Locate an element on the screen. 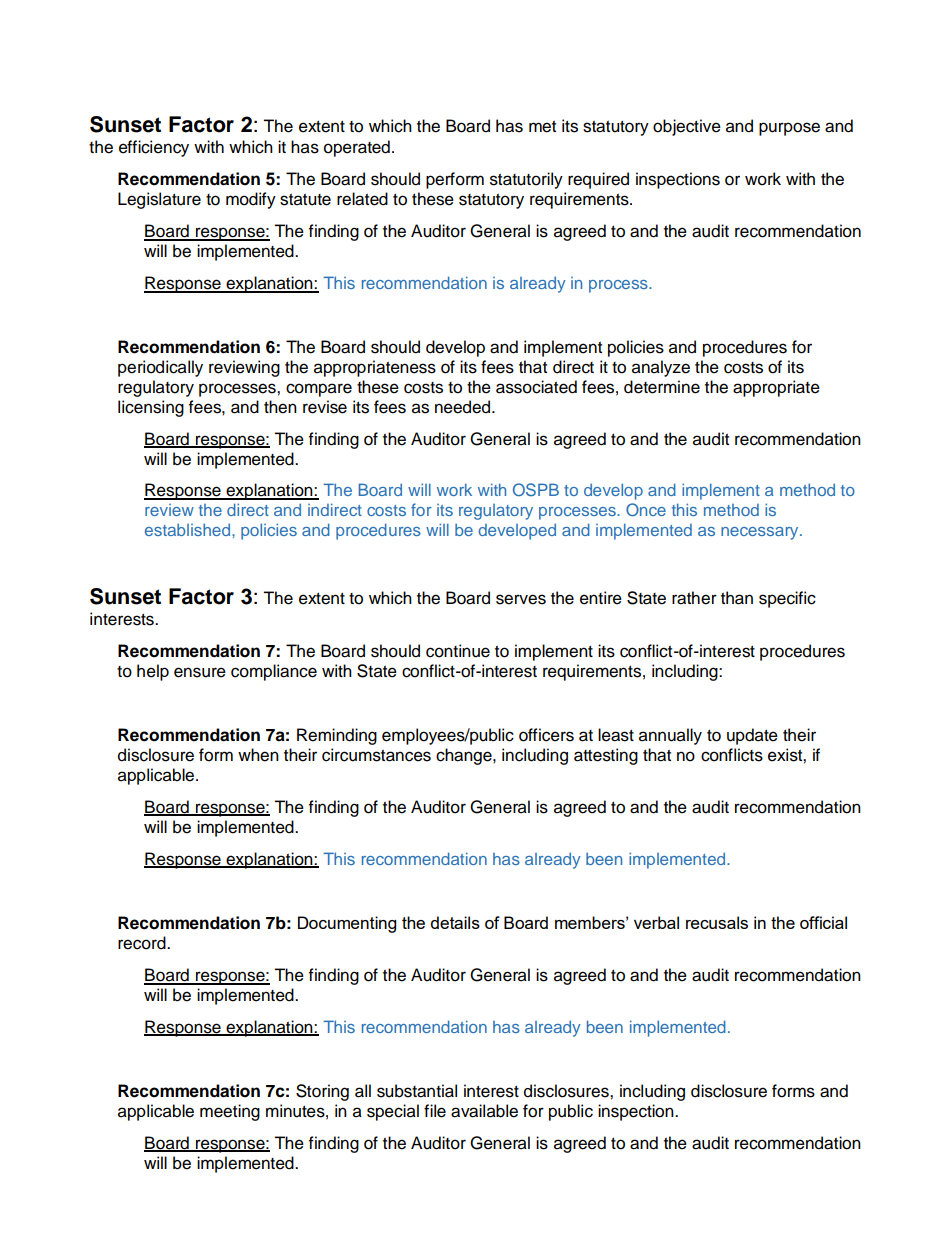 This screenshot has height=1233, width=952. necessary is located at coordinates (761, 533).
